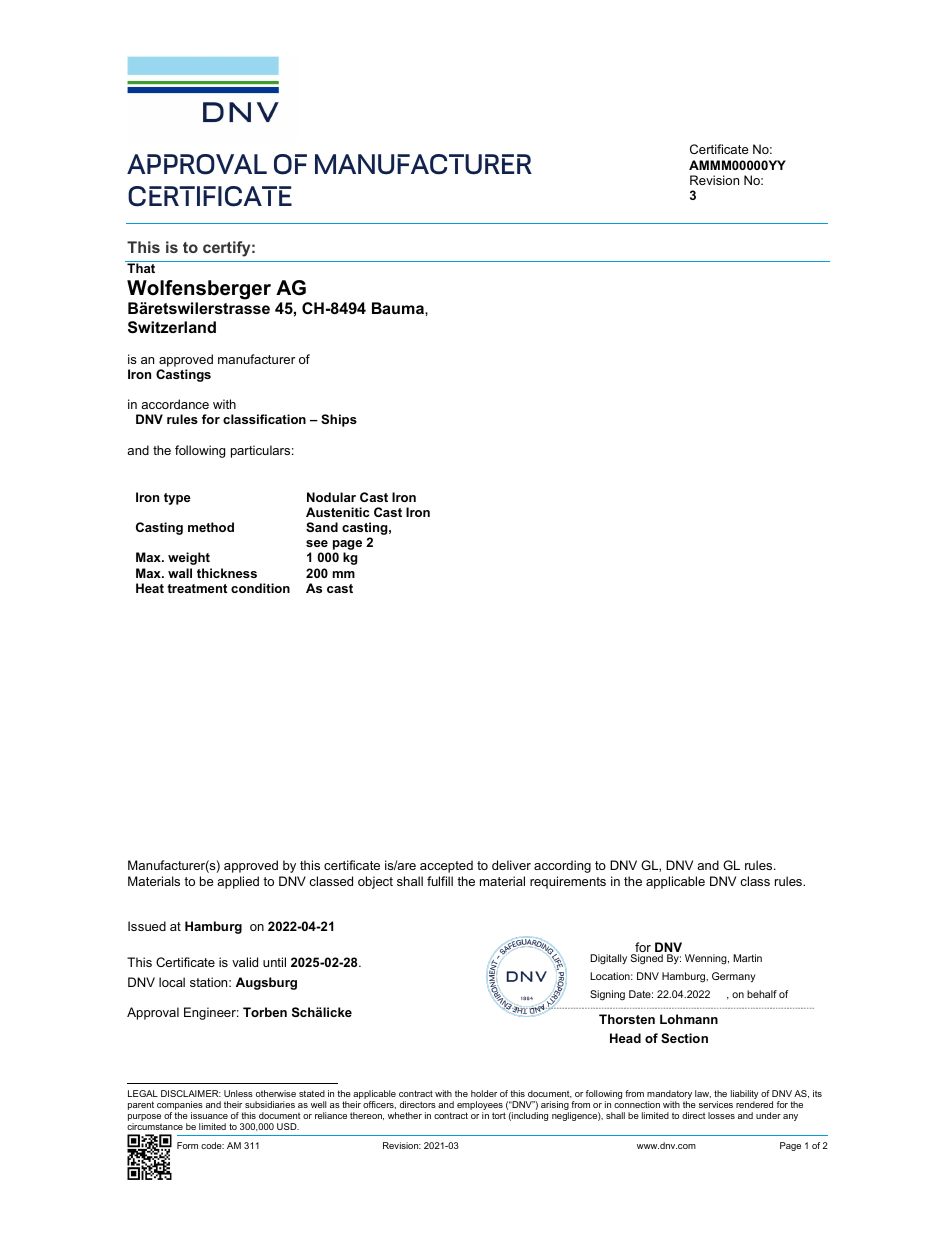  What do you see at coordinates (209, 1115) in the screenshot?
I see `issuance` at bounding box center [209, 1115].
